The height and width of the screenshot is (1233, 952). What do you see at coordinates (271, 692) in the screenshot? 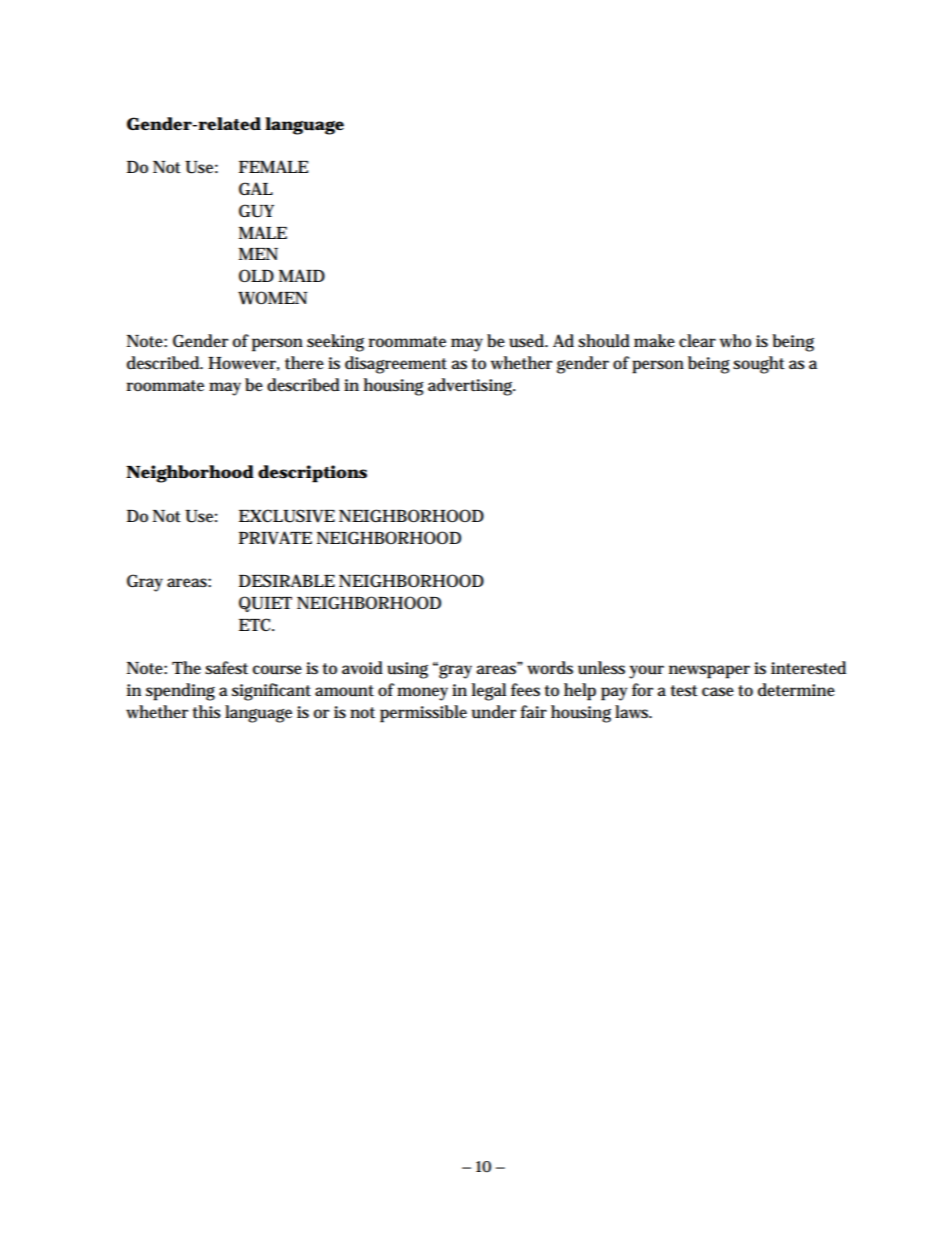
I see `significant` at bounding box center [271, 692].
